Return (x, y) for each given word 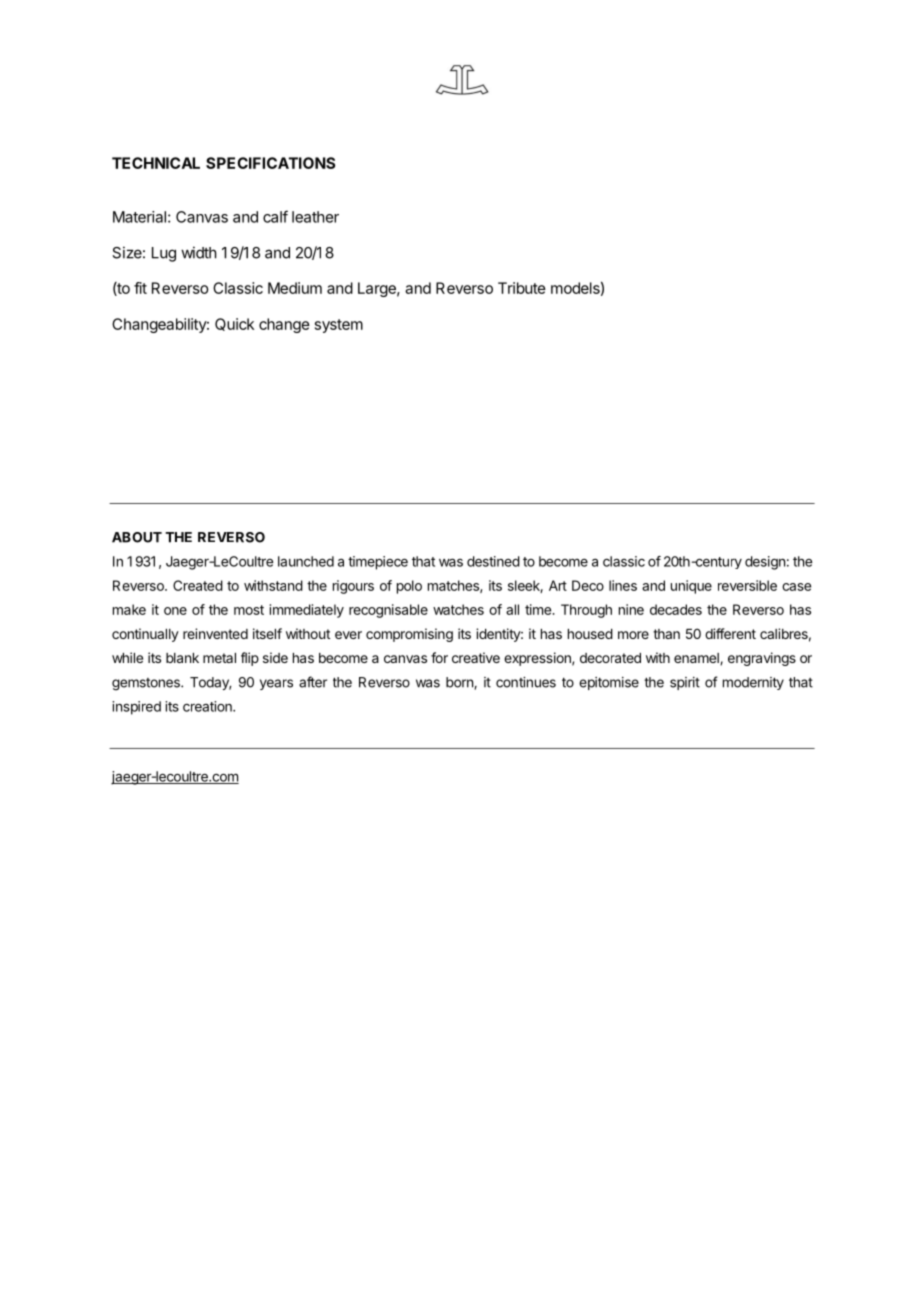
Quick (234, 324)
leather (315, 217)
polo (409, 587)
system (339, 326)
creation (208, 706)
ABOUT (137, 537)
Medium (295, 288)
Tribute (522, 288)
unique (691, 587)
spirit (685, 683)
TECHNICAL (156, 163)
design (765, 563)
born (460, 683)
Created (198, 585)
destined (493, 561)
